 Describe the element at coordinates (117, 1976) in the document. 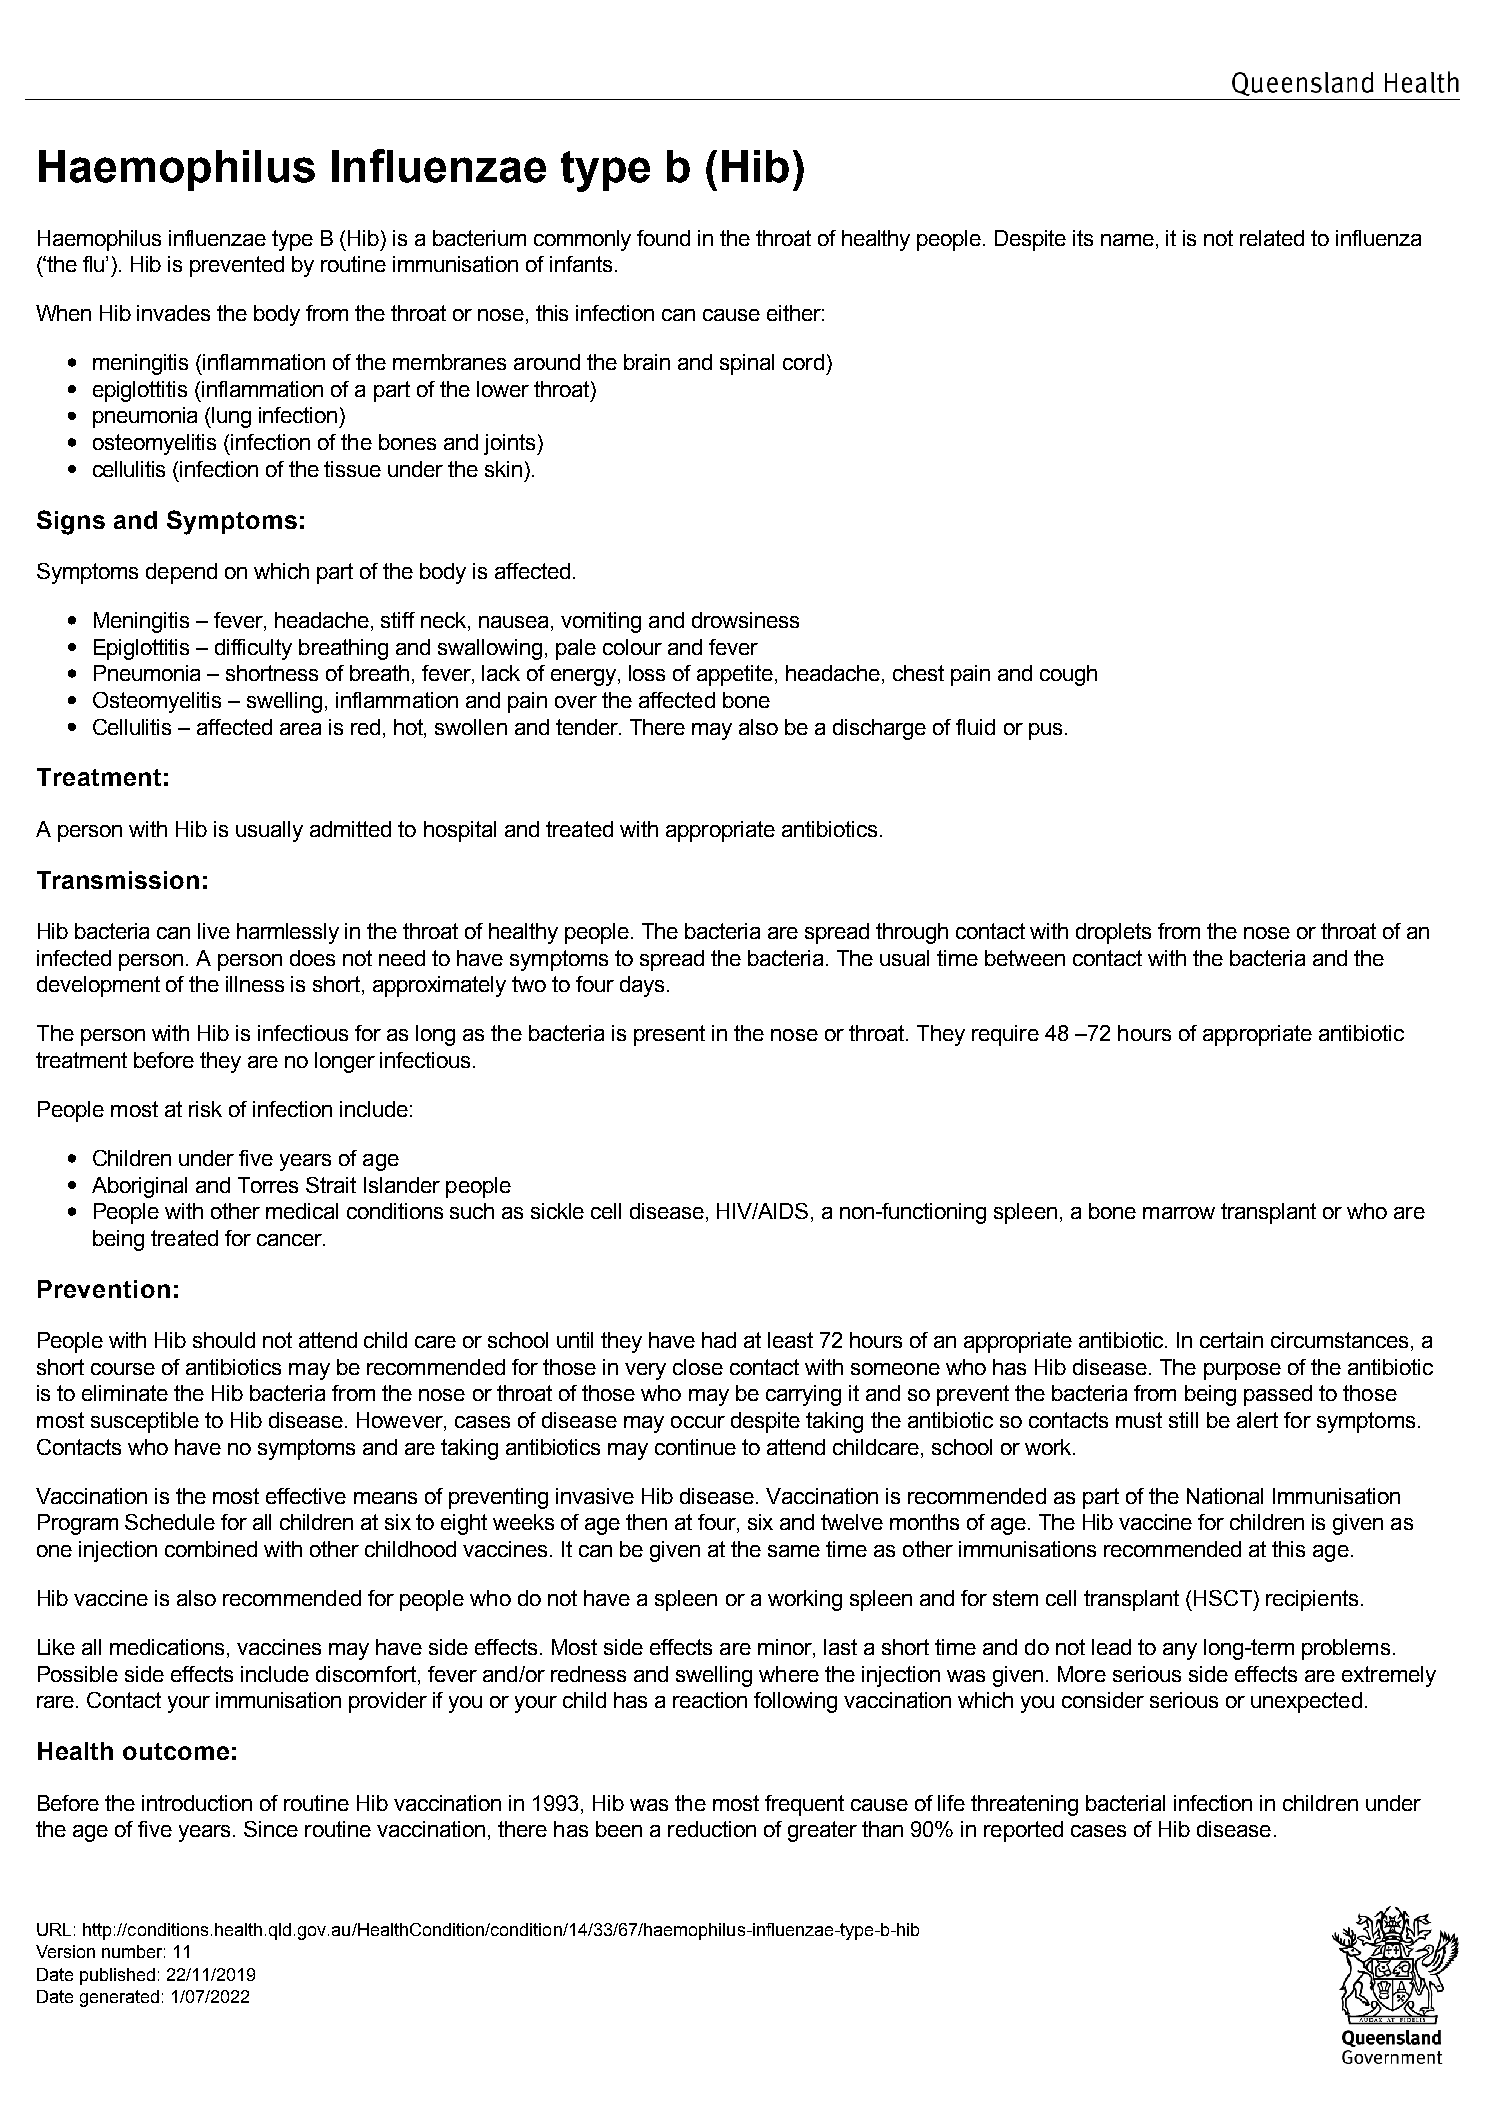

I see `published` at that location.
